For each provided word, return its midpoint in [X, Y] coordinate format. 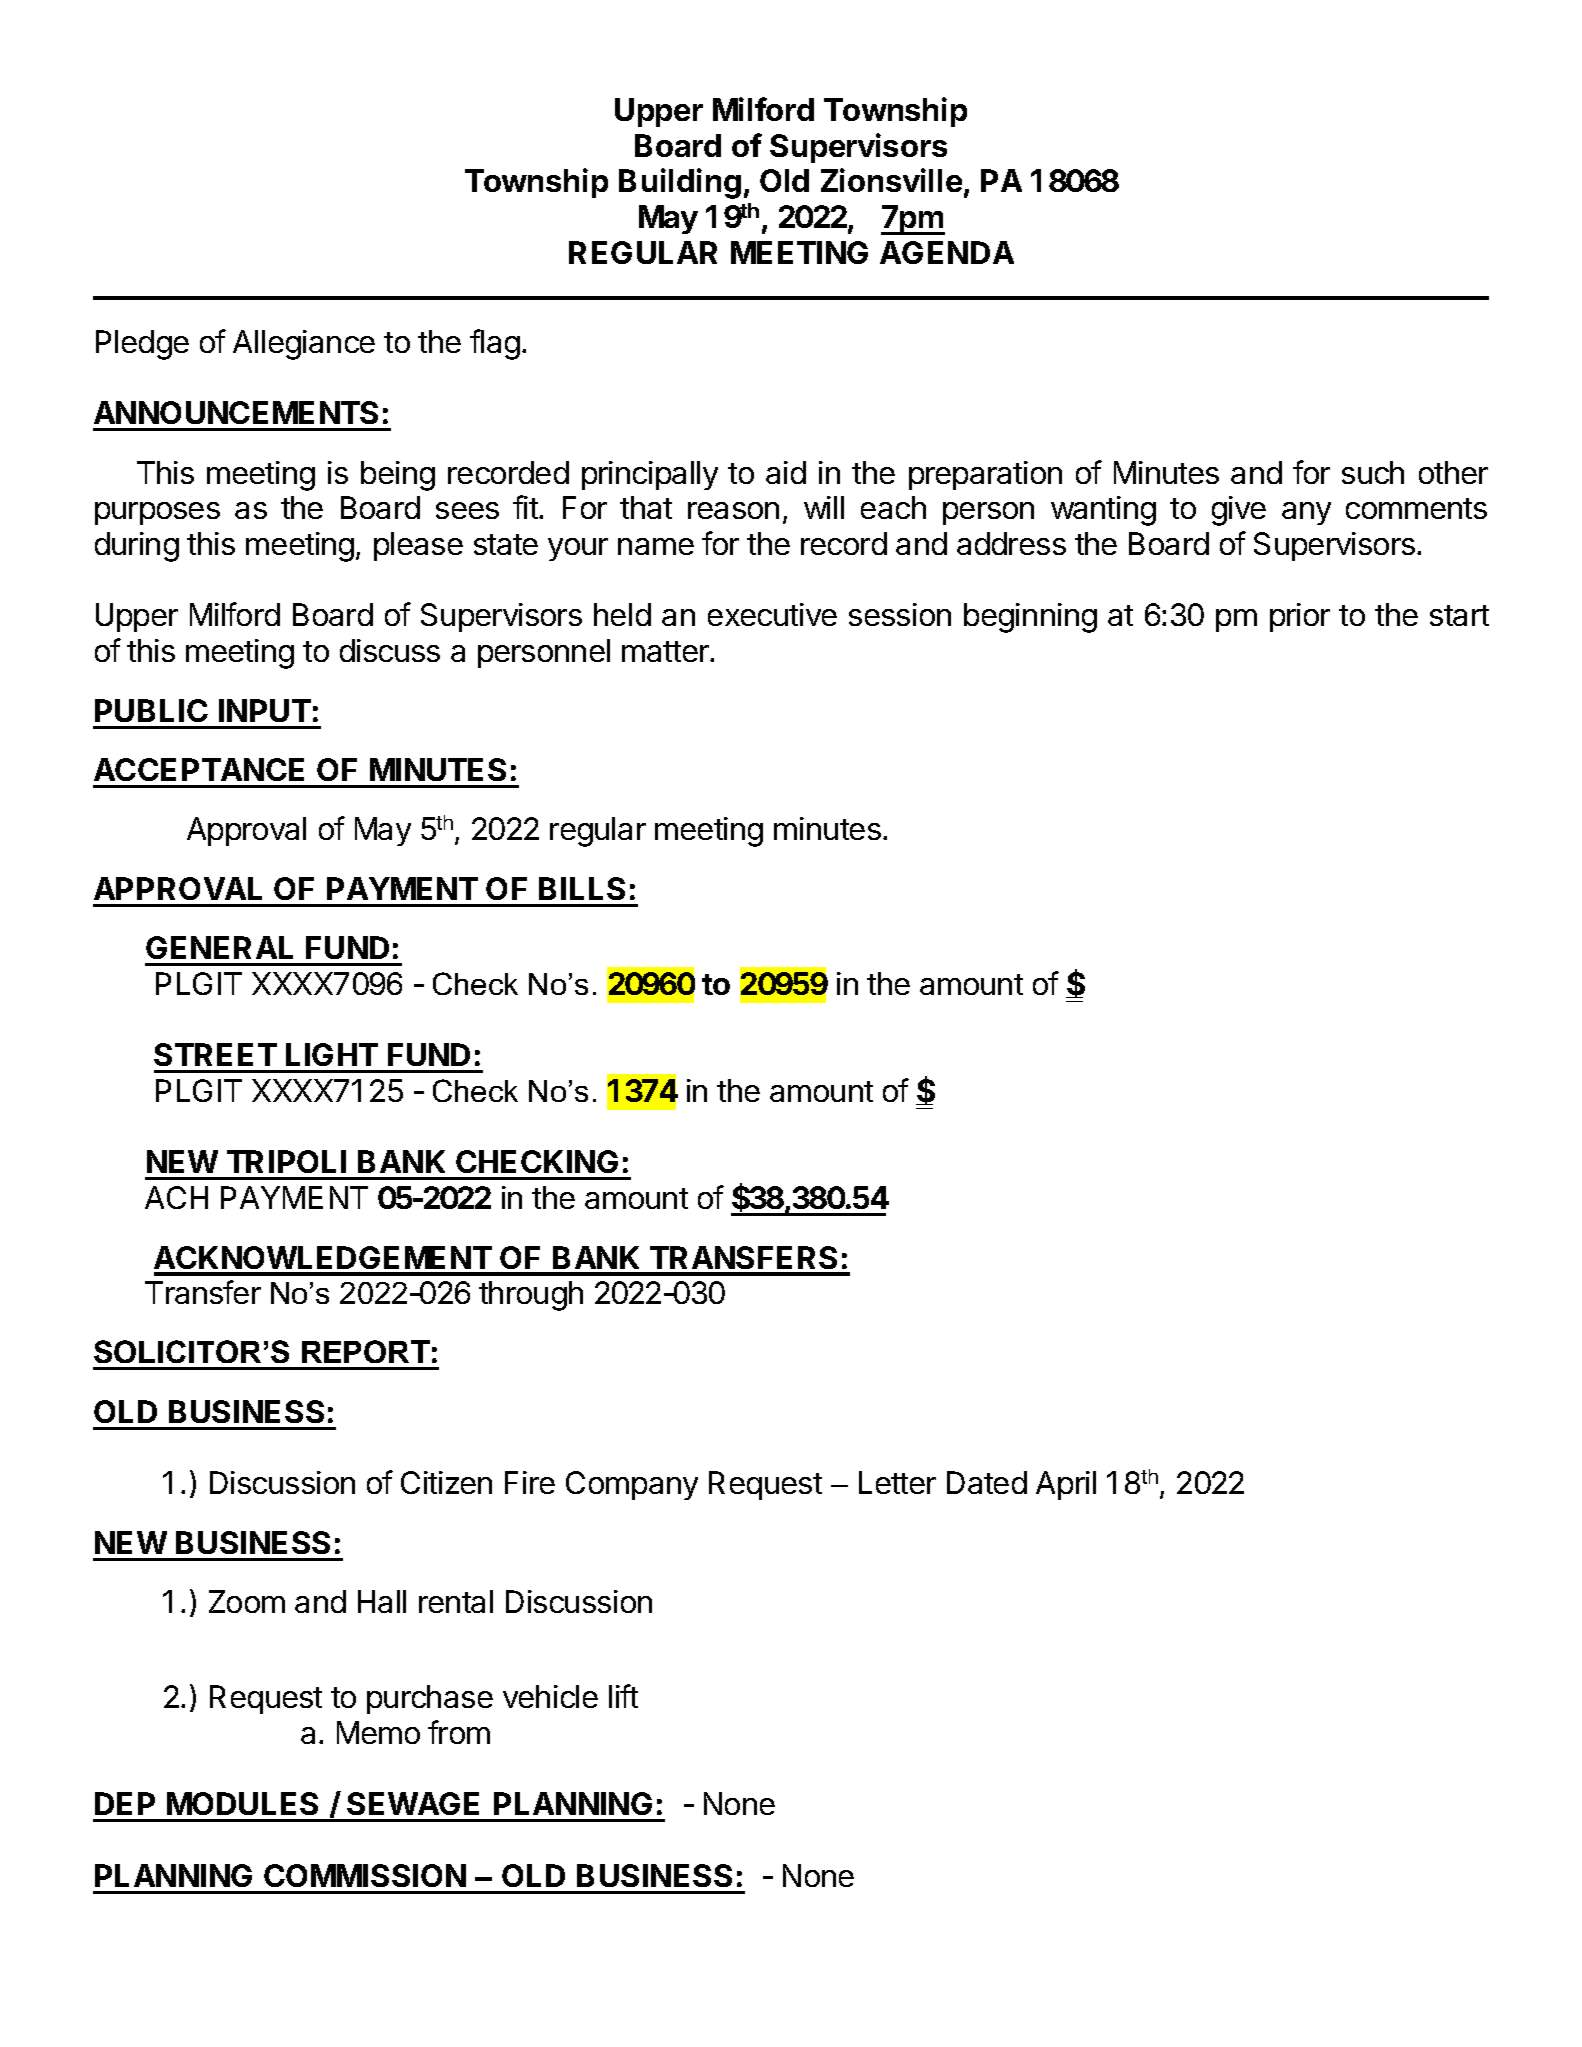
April [1066, 1485]
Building [680, 183]
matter [666, 651]
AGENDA [947, 252]
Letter [897, 1482]
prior [1300, 617]
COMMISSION [365, 1875]
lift [623, 1696]
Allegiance [304, 345]
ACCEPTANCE [199, 769]
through [531, 1296]
